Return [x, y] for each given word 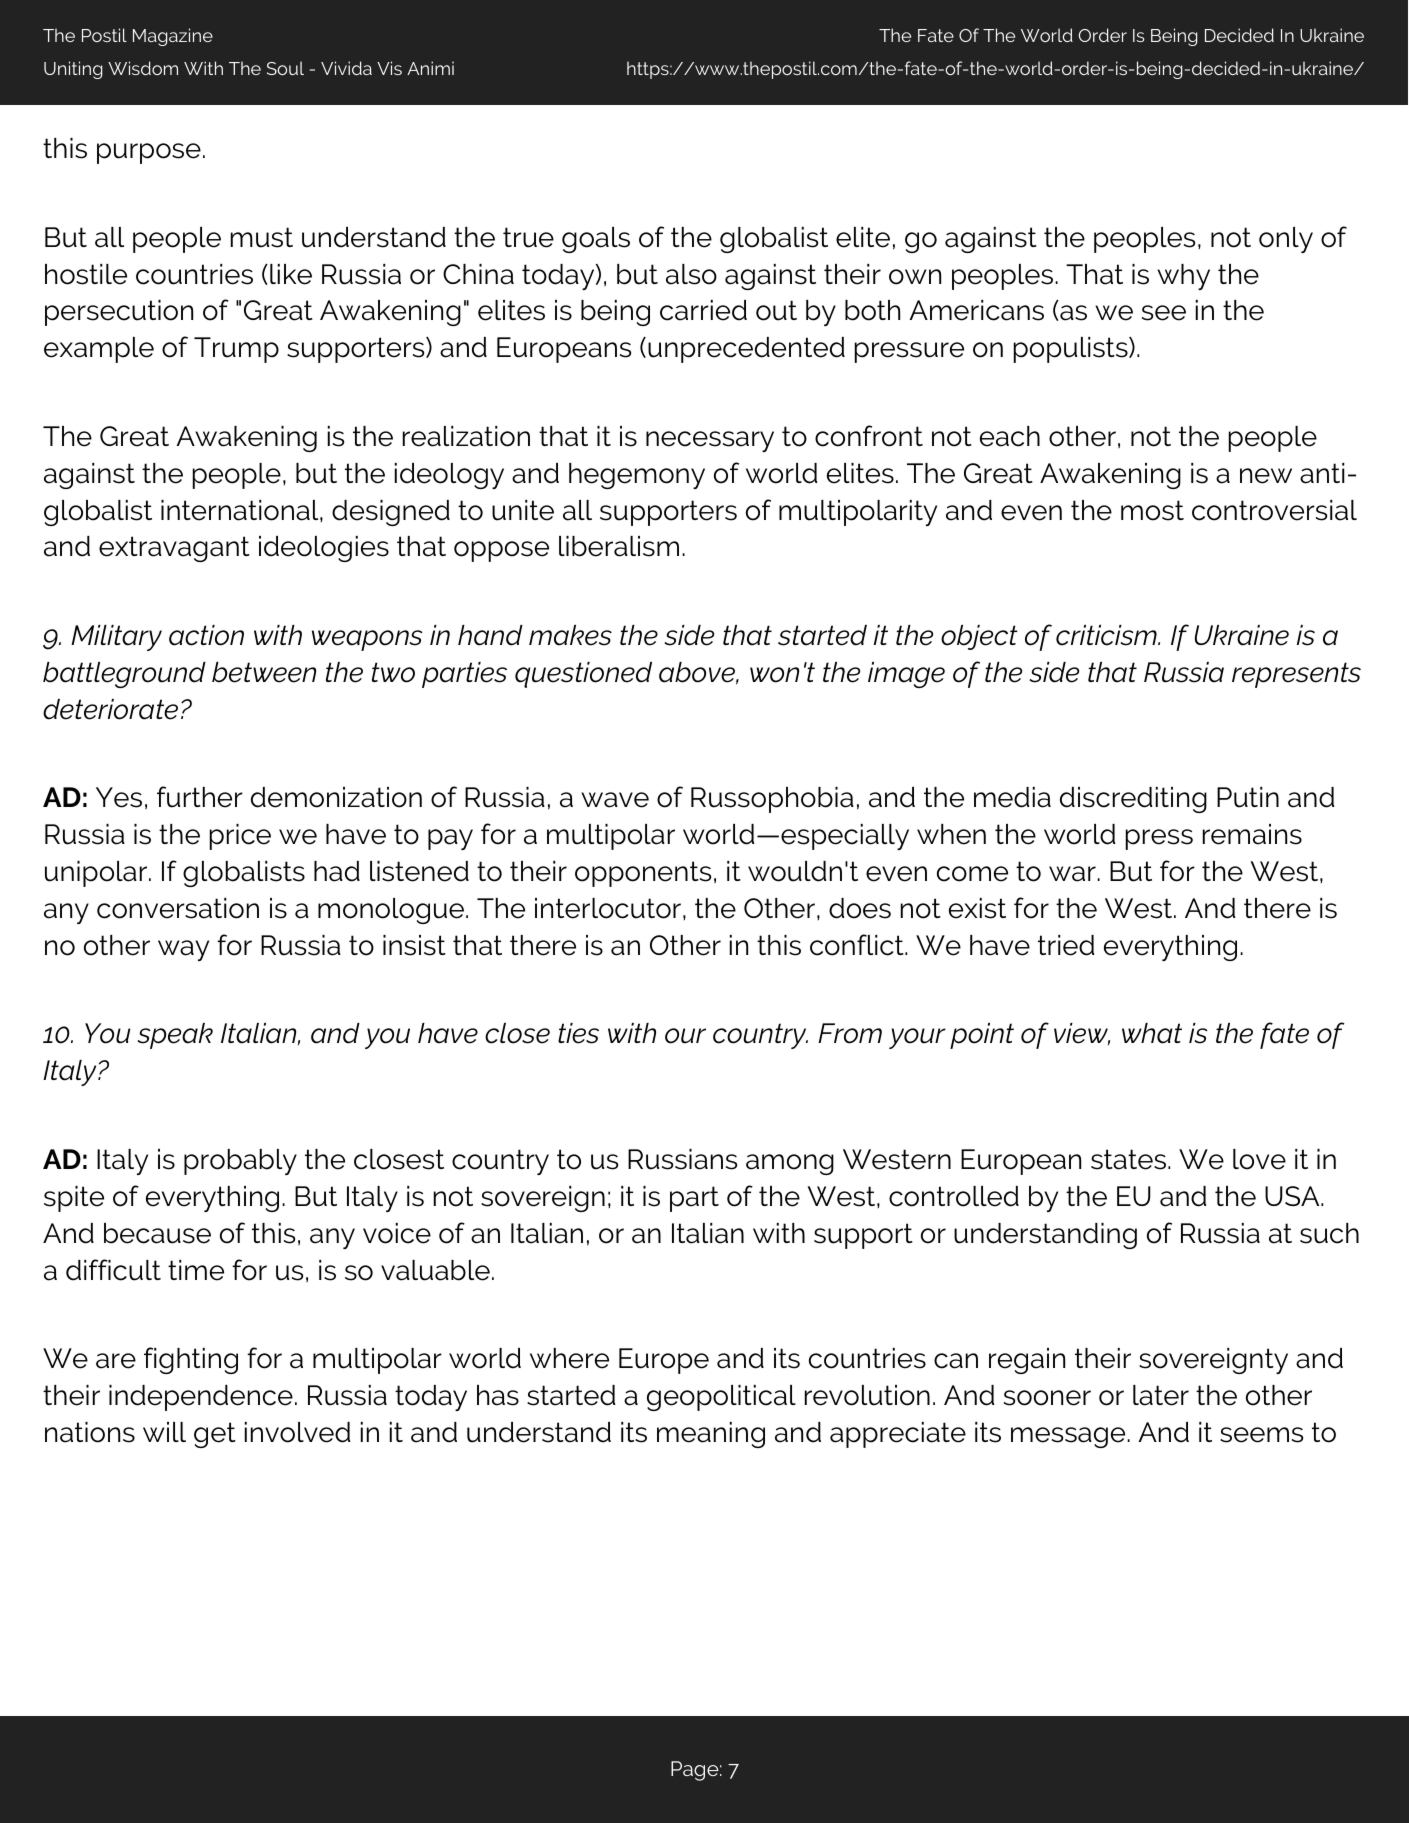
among [790, 1164]
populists [1072, 350]
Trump [236, 350]
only [1286, 240]
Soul [285, 68]
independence [201, 1398]
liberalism [619, 546]
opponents [643, 874]
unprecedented [746, 350]
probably [240, 1162]
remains [1252, 834]
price [240, 837]
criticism [1107, 635]
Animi [430, 68]
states [1128, 1159]
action [206, 635]
